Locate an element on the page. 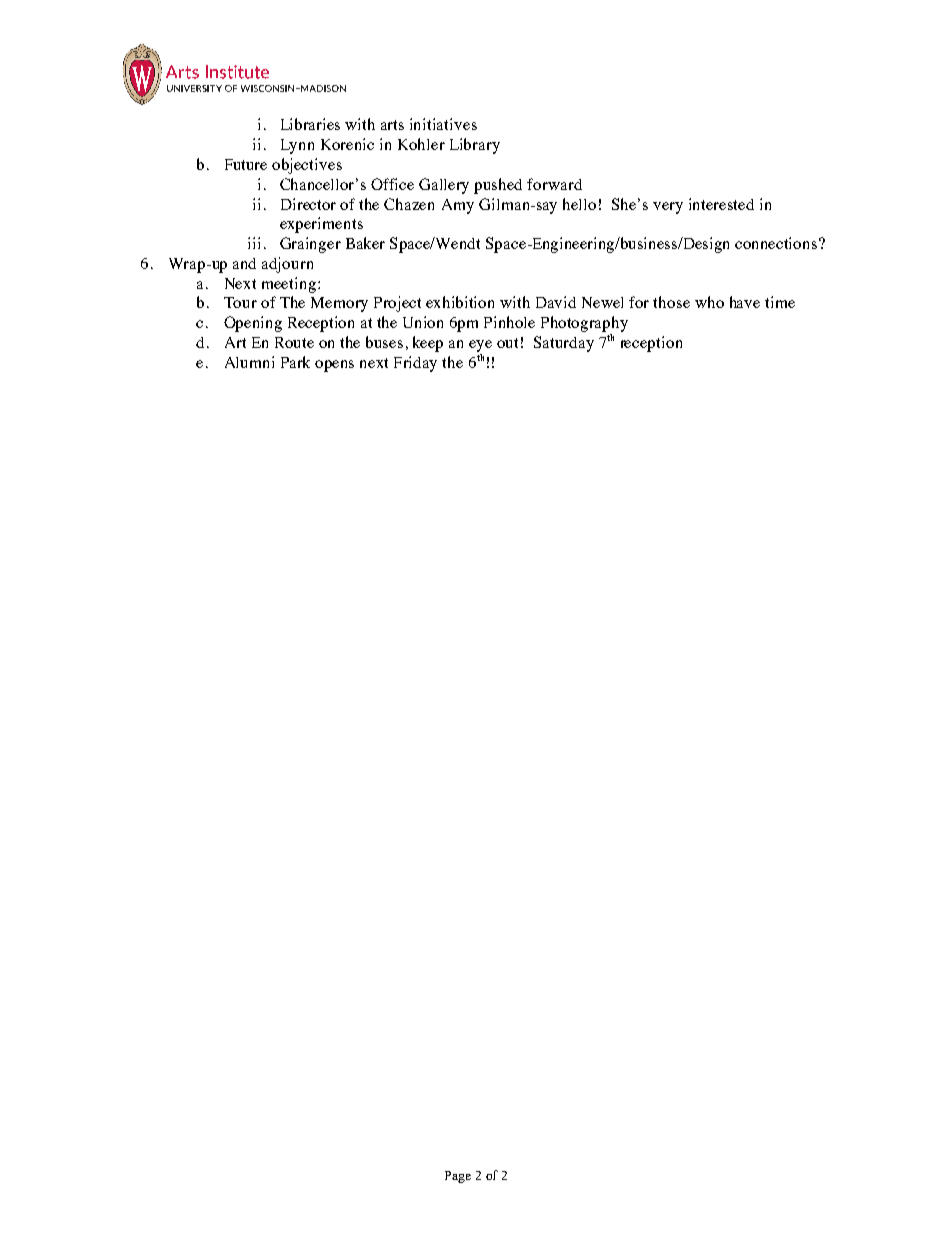 The width and height of the page is (952, 1233). pushed is located at coordinates (498, 186).
